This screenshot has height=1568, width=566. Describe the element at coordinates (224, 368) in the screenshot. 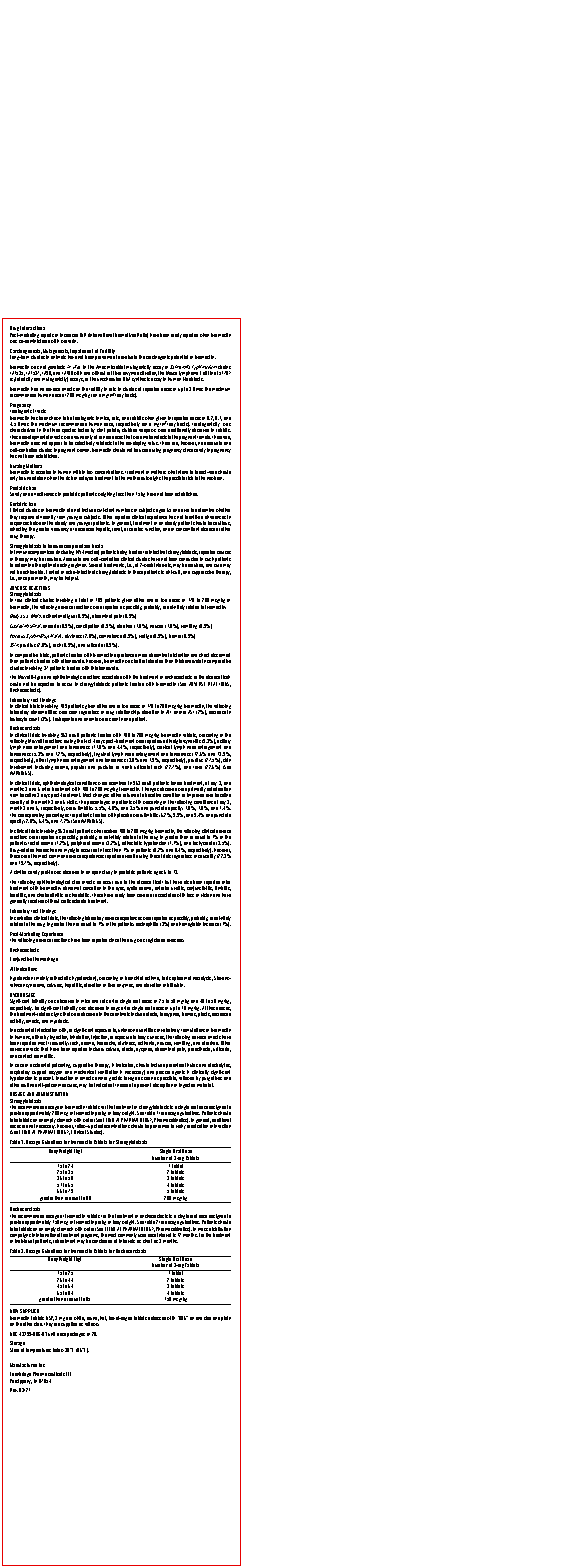

I see `strains` at that location.
